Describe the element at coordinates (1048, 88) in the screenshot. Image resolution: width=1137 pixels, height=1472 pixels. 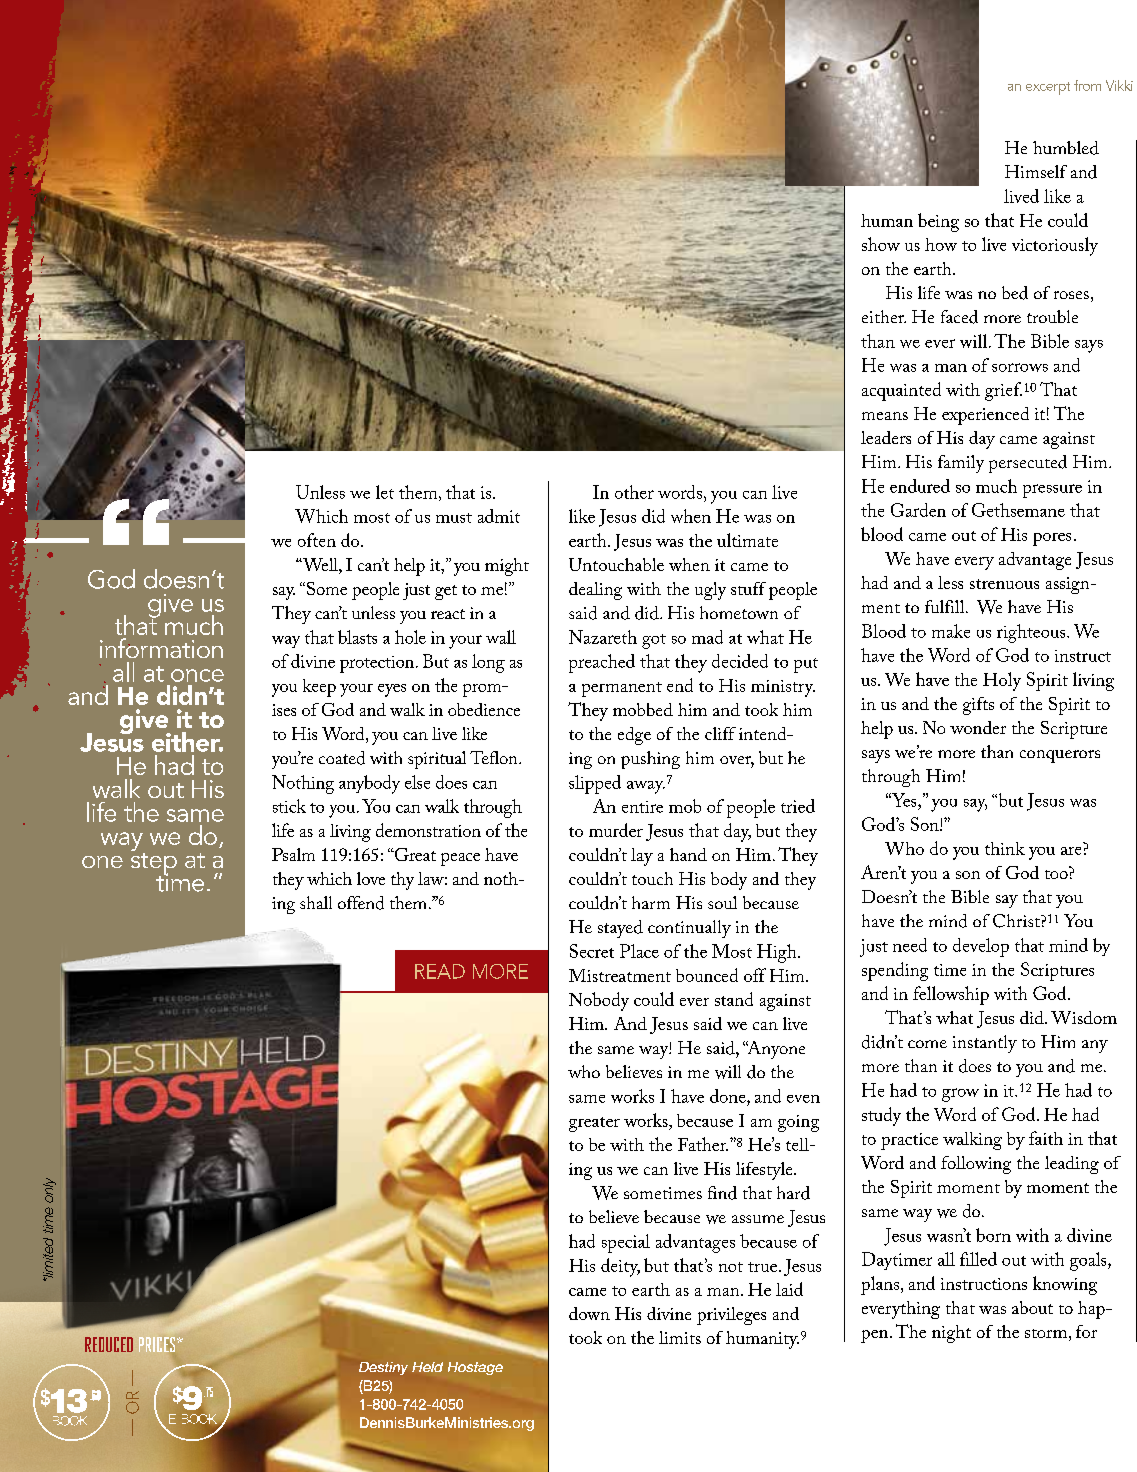
I see `excerpt` at that location.
